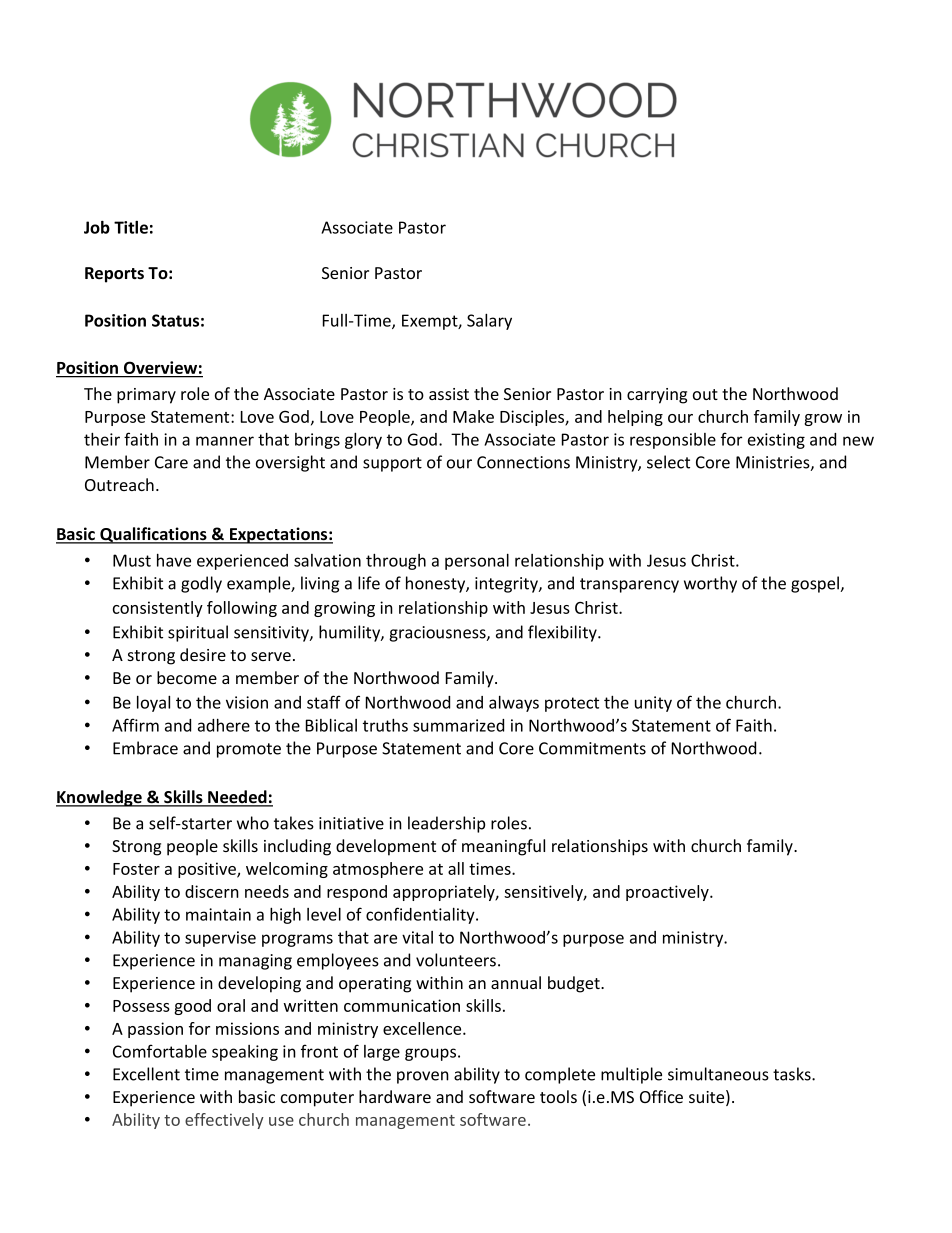  What do you see at coordinates (423, 1077) in the screenshot?
I see `proven` at bounding box center [423, 1077].
